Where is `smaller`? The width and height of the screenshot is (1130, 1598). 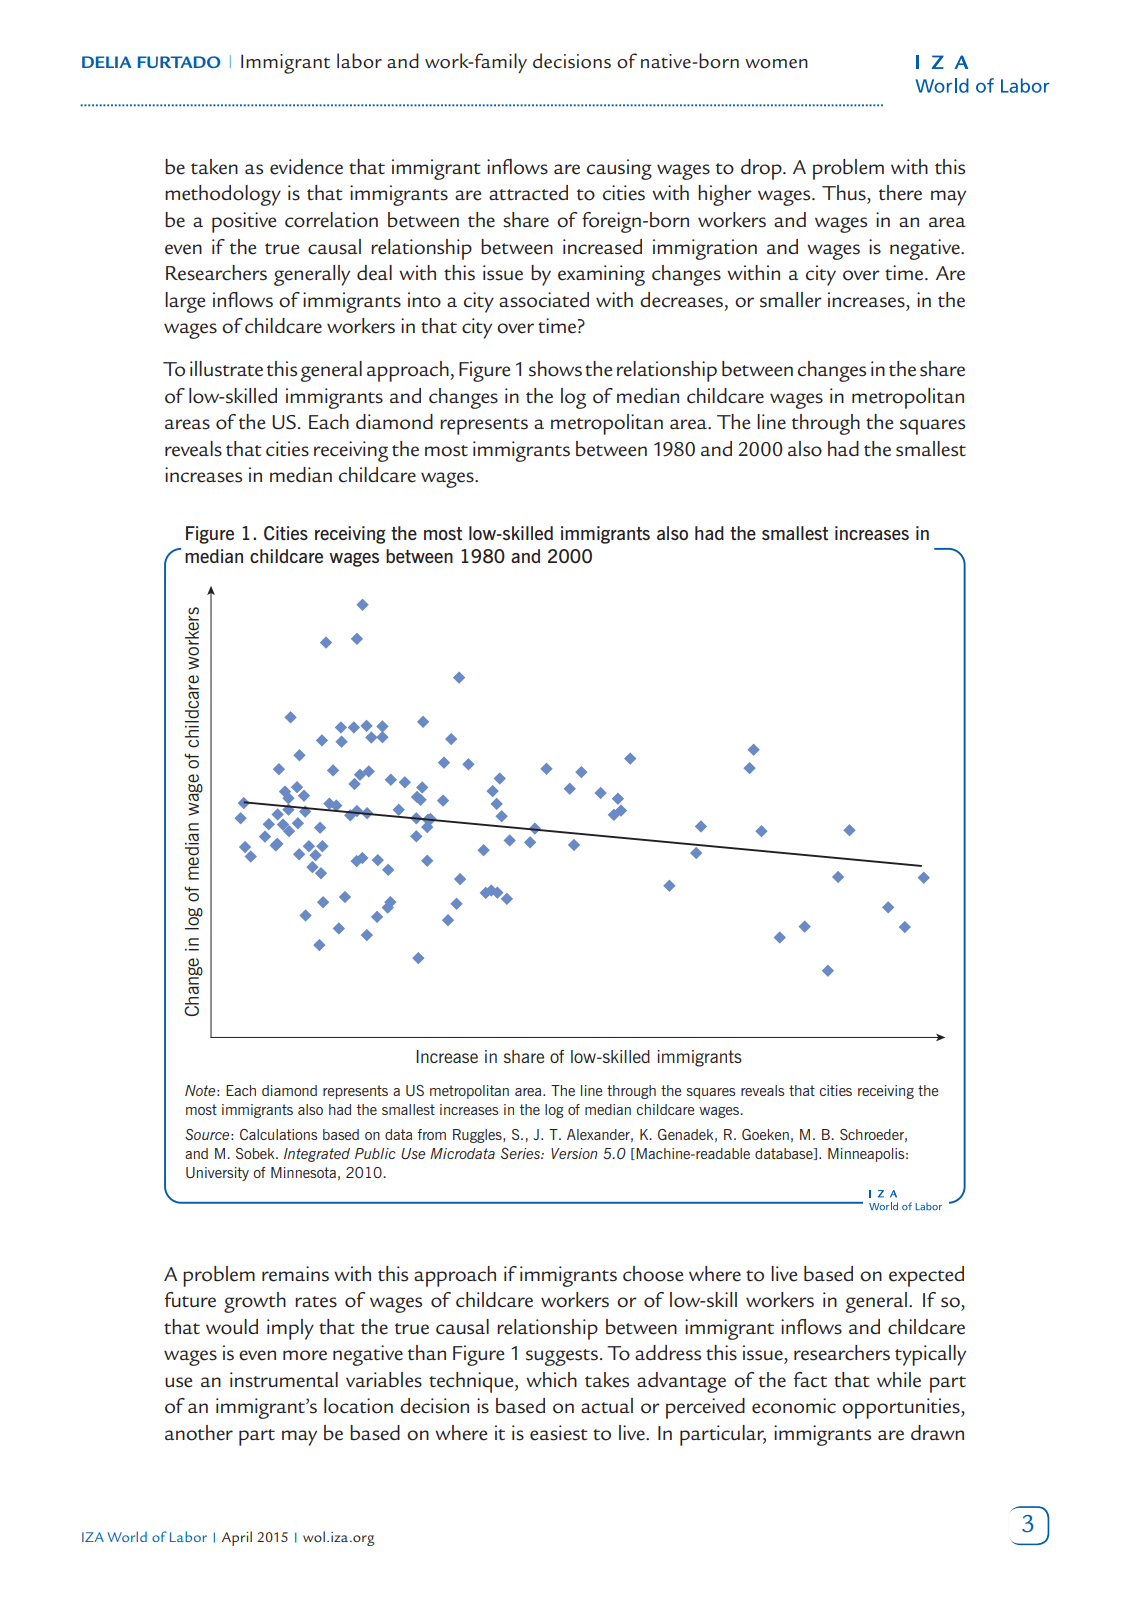
smaller is located at coordinates (791, 300).
